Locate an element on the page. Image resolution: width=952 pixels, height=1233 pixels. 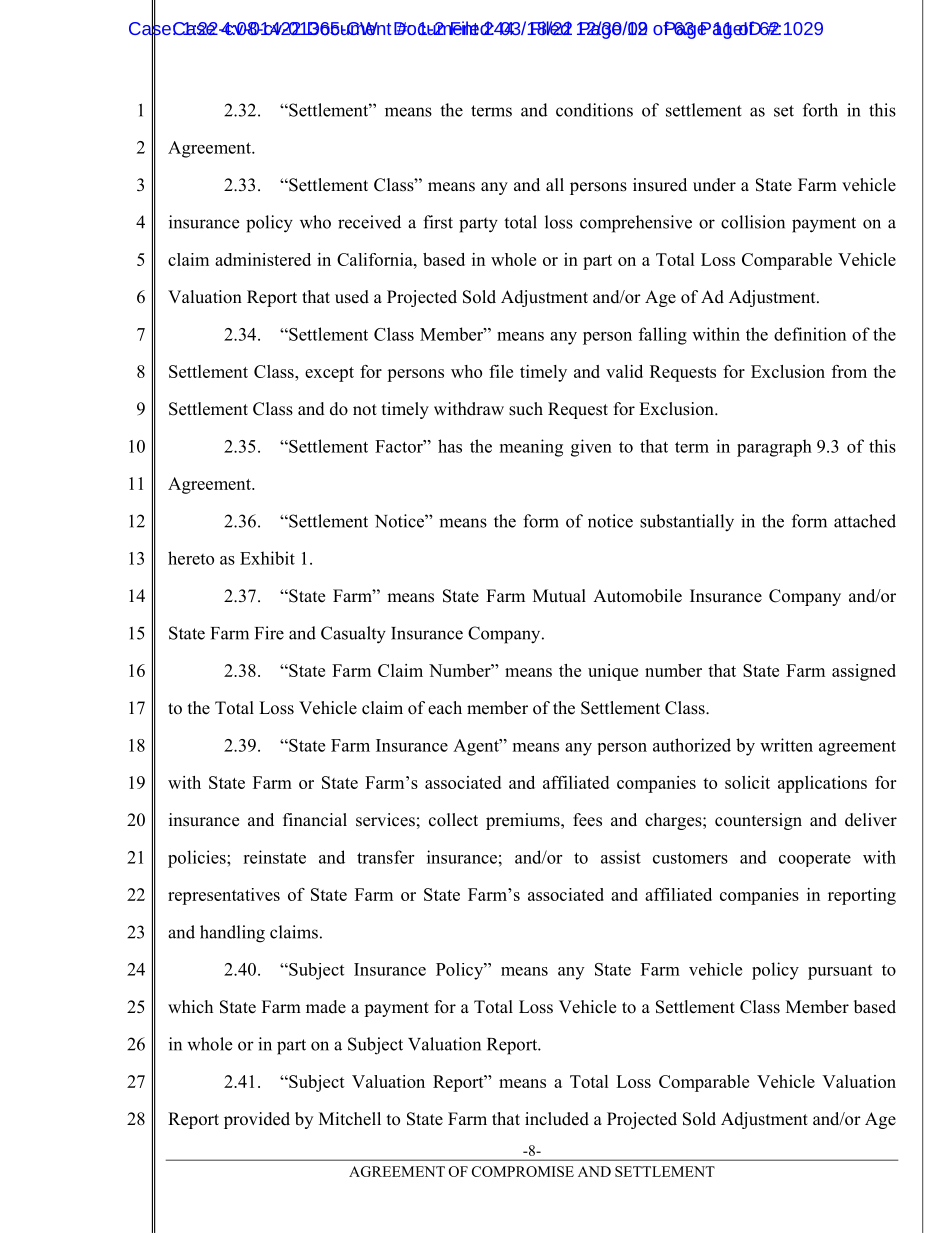
financial is located at coordinates (315, 820).
